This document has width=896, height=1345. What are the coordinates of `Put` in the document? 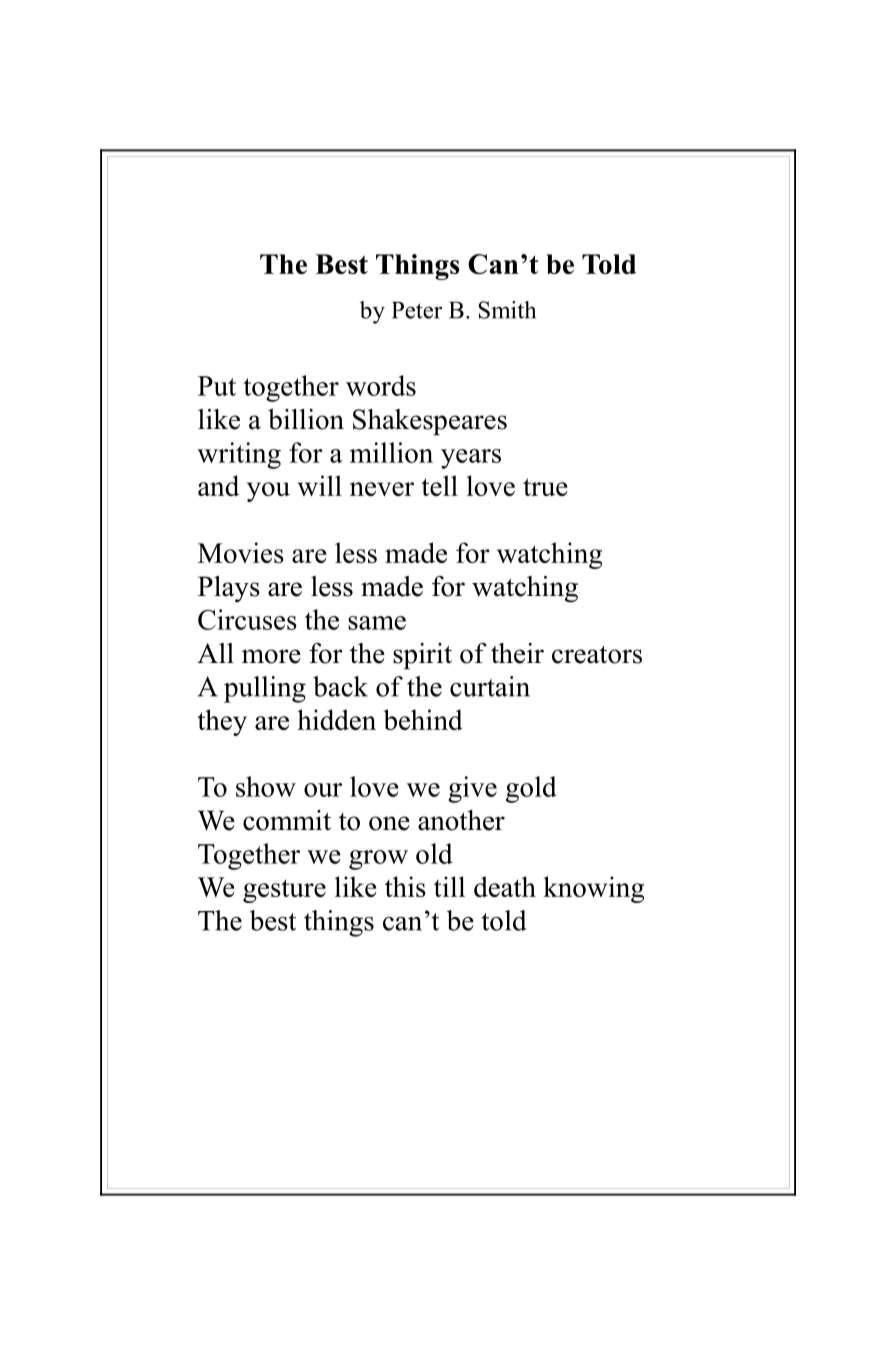 It's located at (217, 386).
